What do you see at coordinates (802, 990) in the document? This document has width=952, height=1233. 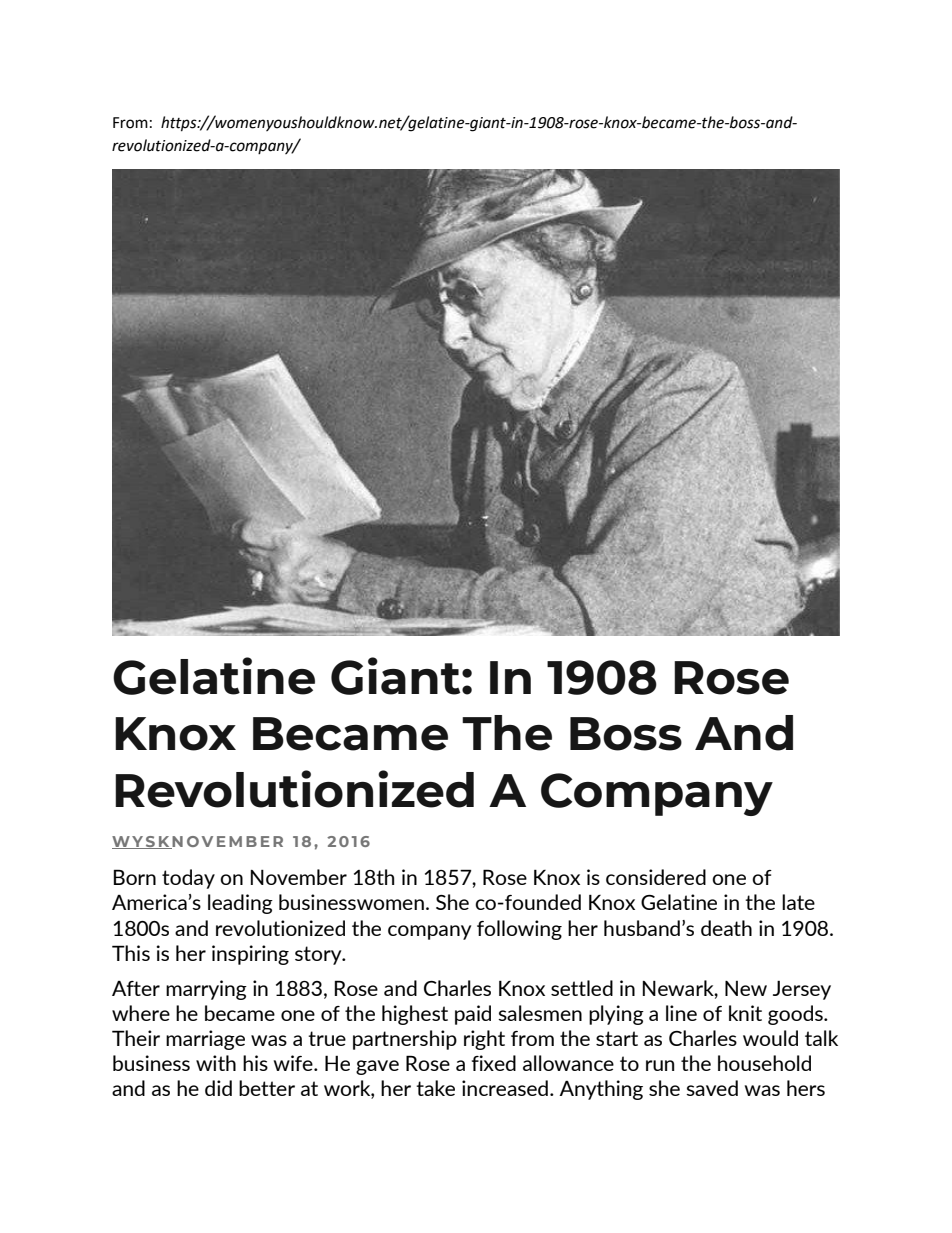 I see `Jersey` at bounding box center [802, 990].
